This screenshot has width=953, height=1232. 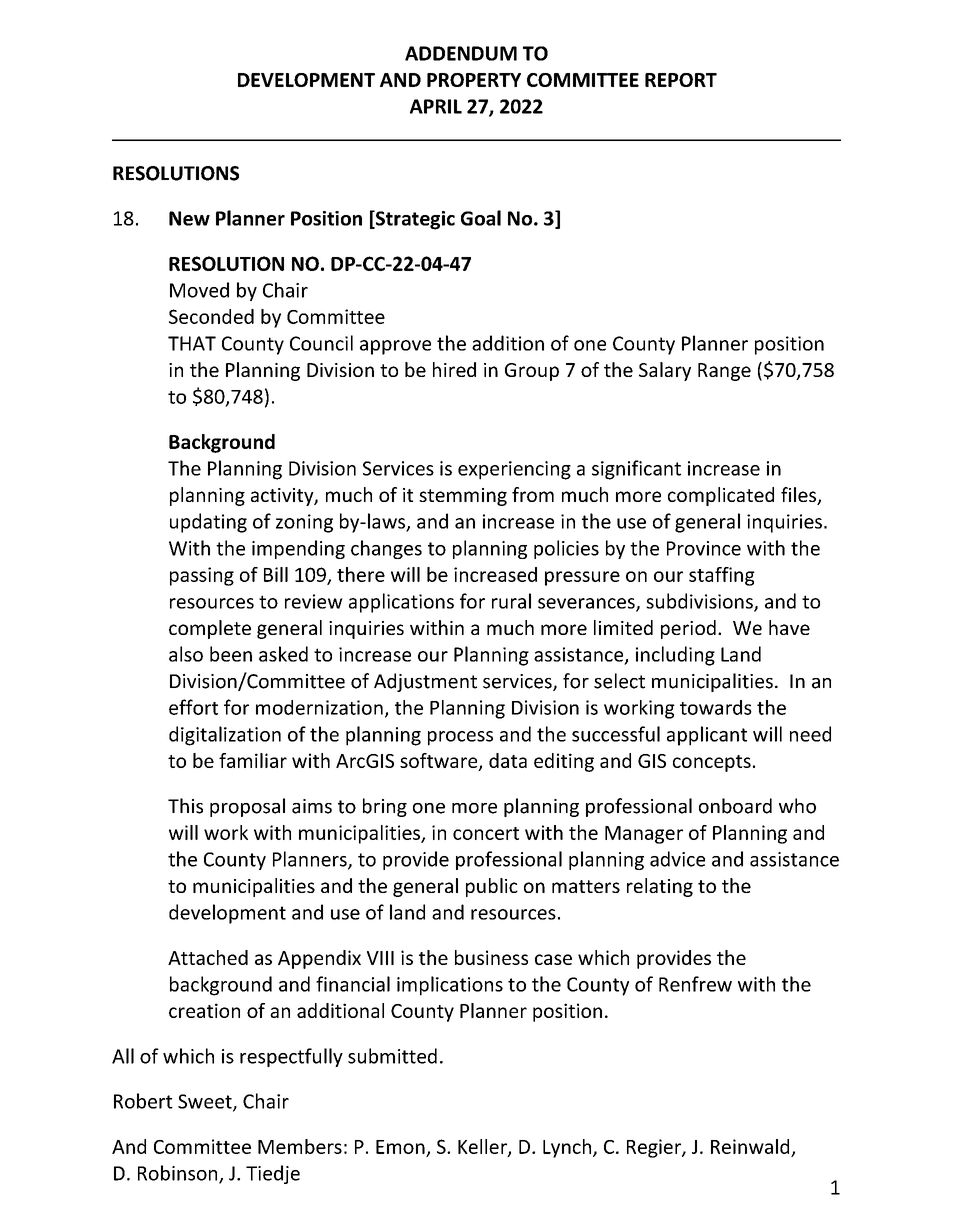 I want to click on rural, so click(x=511, y=601).
